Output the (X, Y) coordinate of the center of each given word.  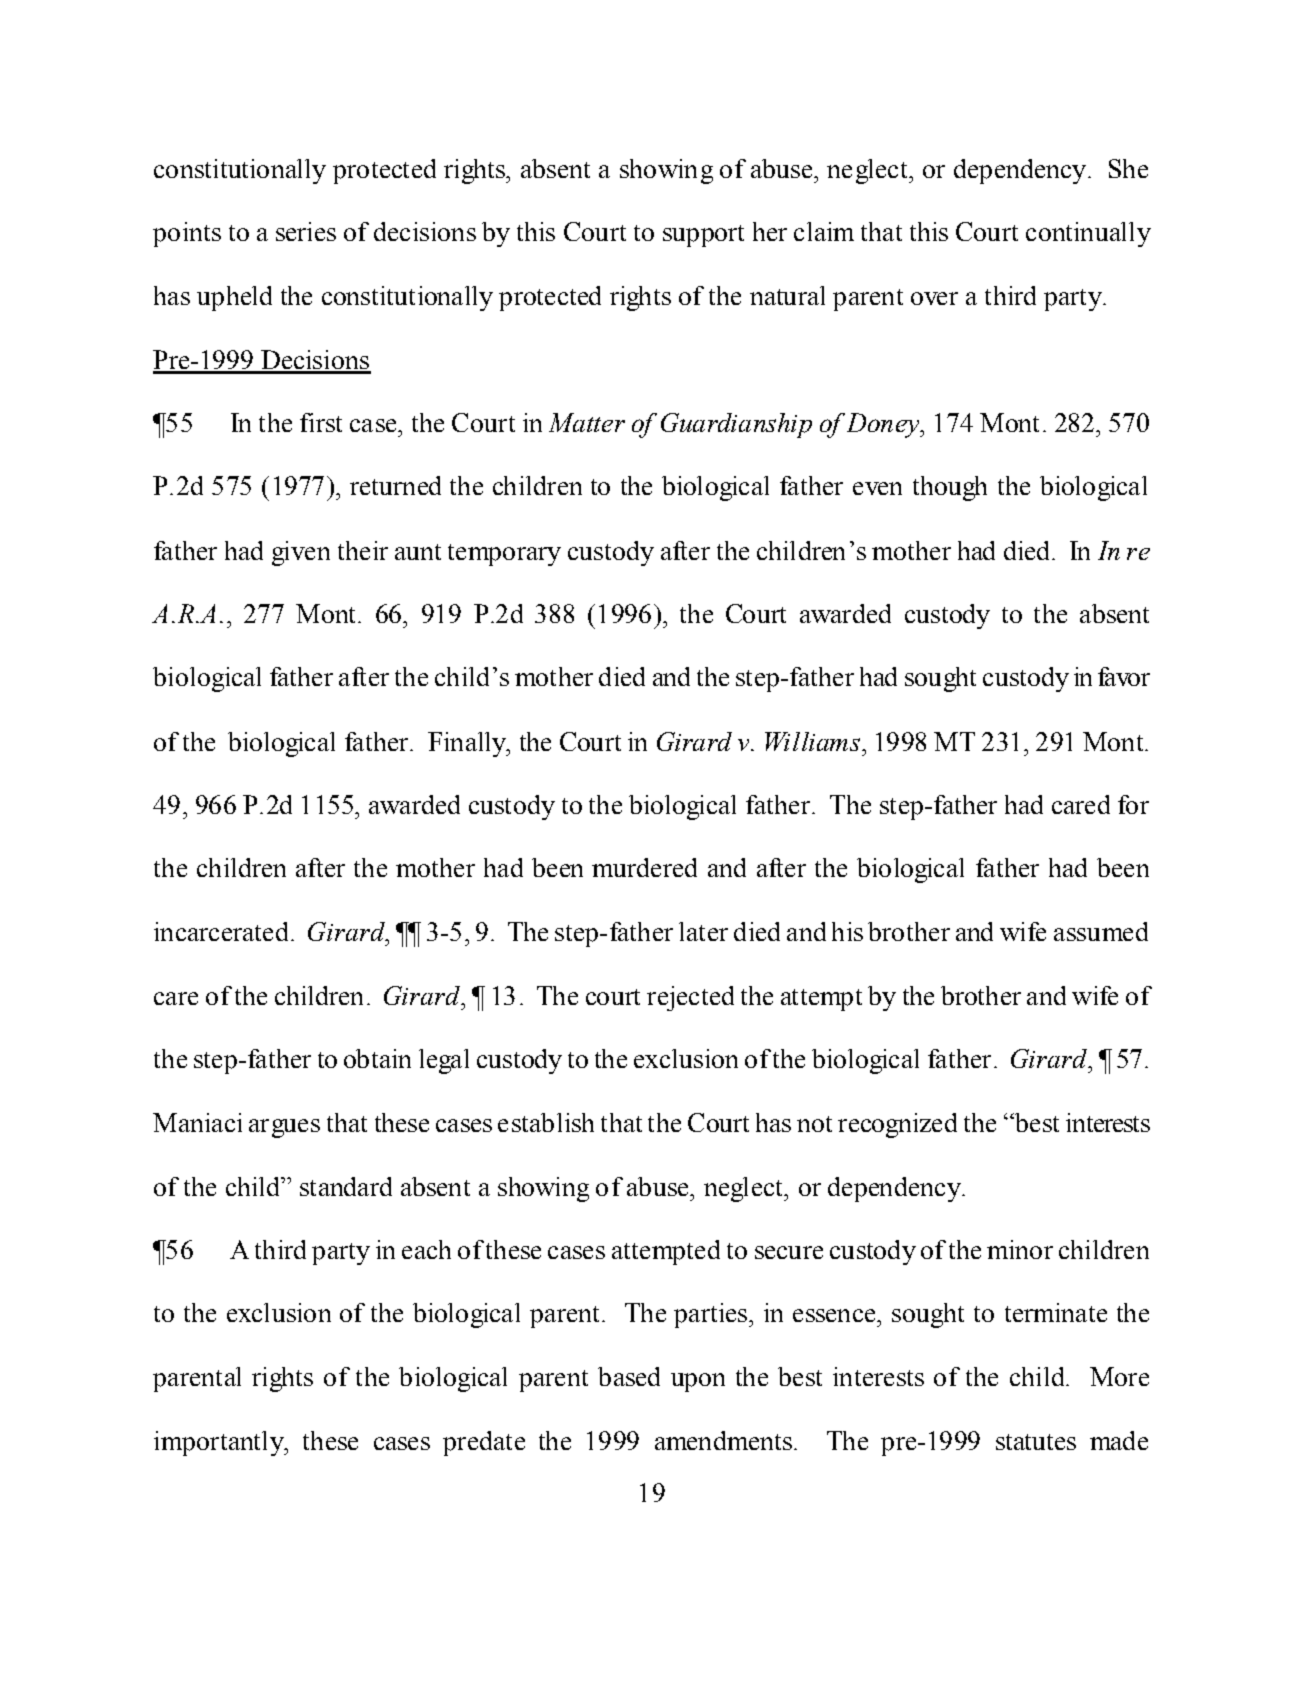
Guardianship (736, 425)
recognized (897, 1125)
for (1133, 804)
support (703, 236)
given (301, 553)
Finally (468, 744)
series (306, 231)
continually (1088, 234)
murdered (644, 867)
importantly (220, 1443)
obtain (377, 1058)
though (950, 488)
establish (546, 1122)
